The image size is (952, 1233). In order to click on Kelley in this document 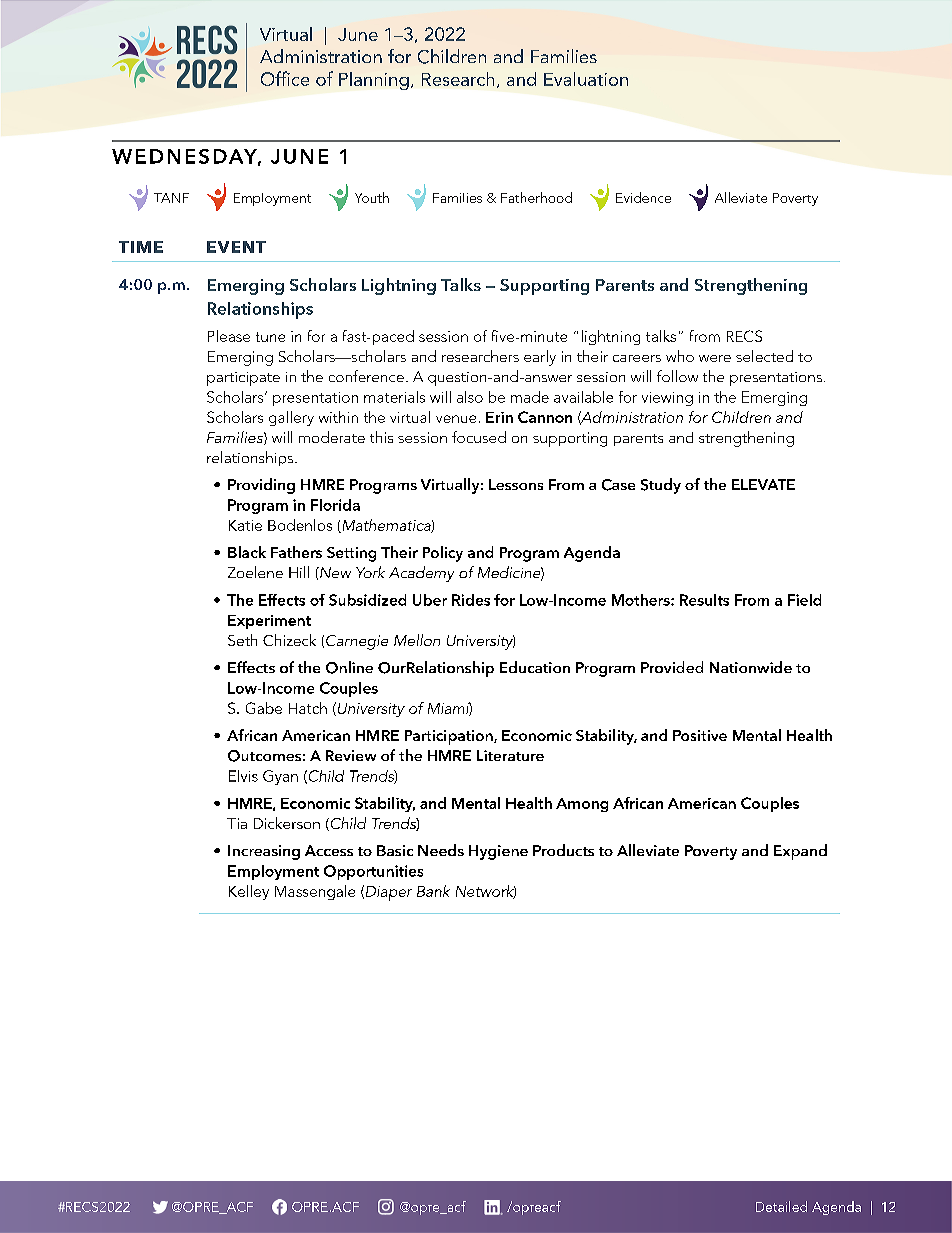, I will do `click(249, 892)`.
